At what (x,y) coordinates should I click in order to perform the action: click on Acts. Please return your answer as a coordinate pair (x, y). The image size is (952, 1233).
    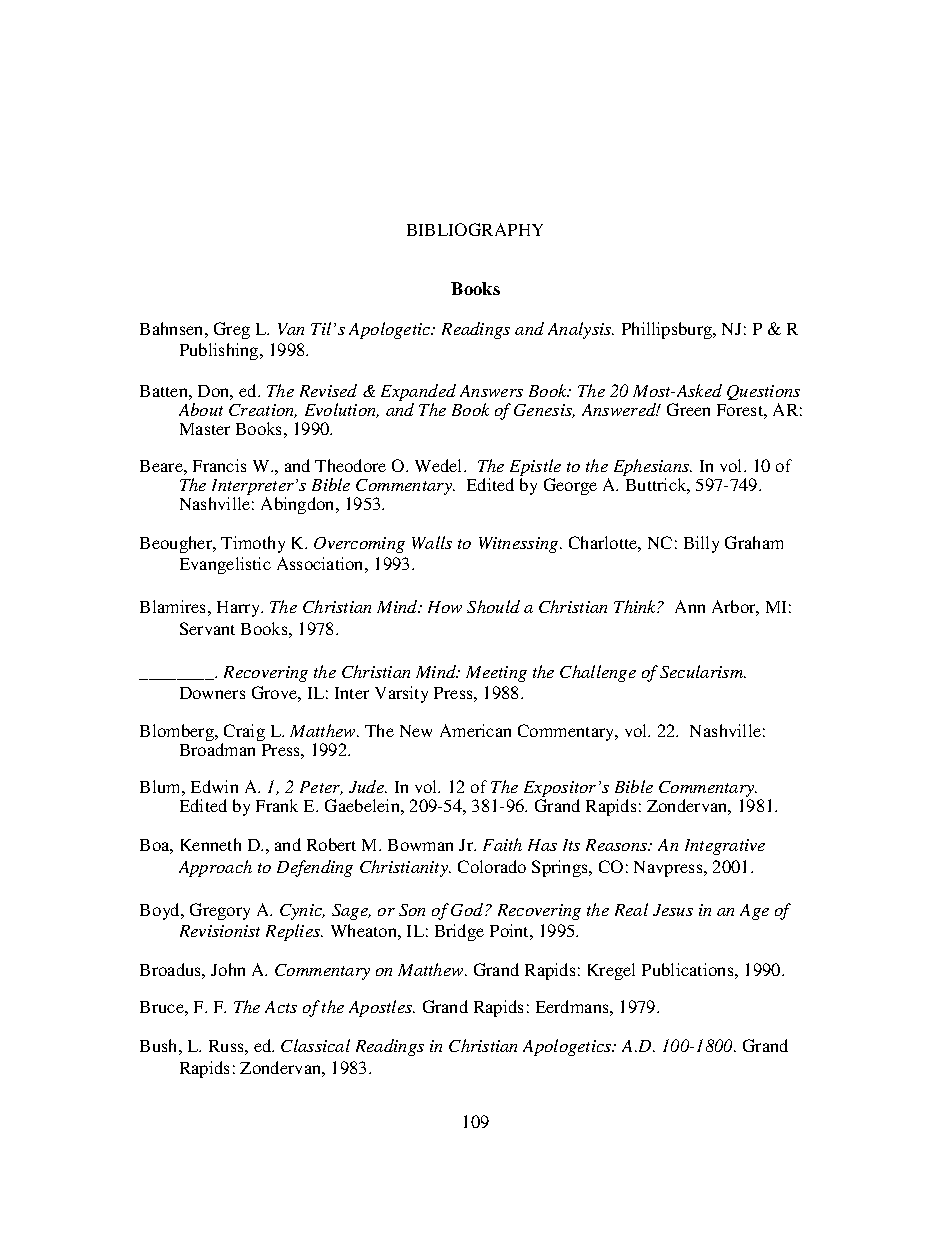
    Looking at the image, I should click on (281, 1007).
